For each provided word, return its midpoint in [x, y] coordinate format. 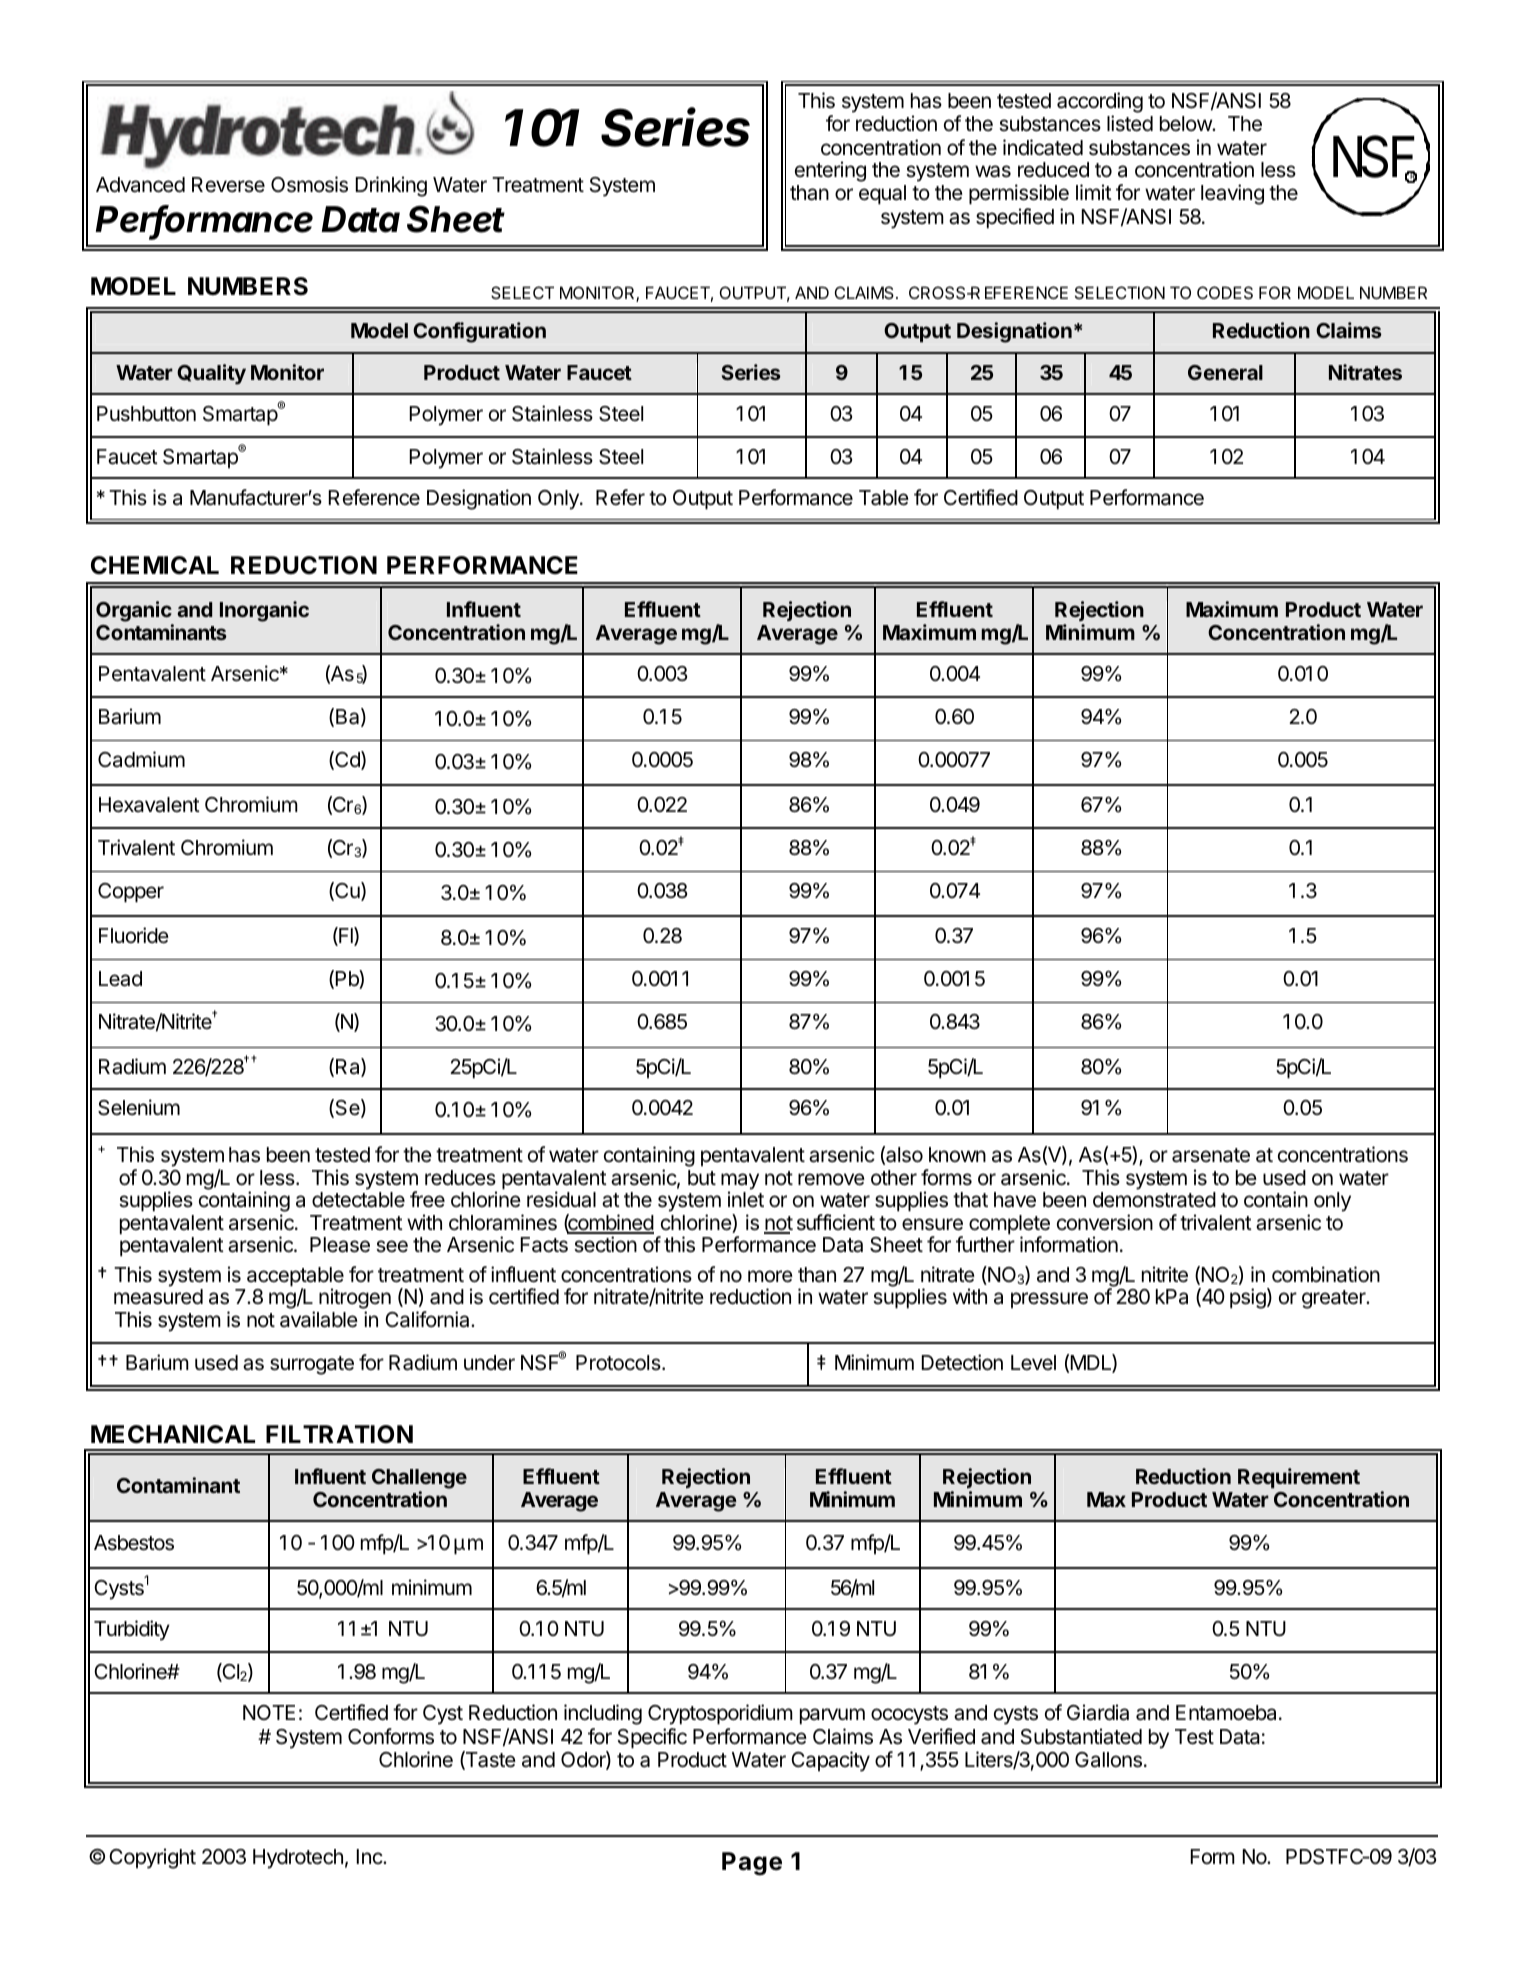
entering [830, 171]
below [1186, 123]
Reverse [228, 185]
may [740, 1182]
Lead [120, 979]
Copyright [152, 1858]
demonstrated [1154, 1200]
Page [752, 1864]
